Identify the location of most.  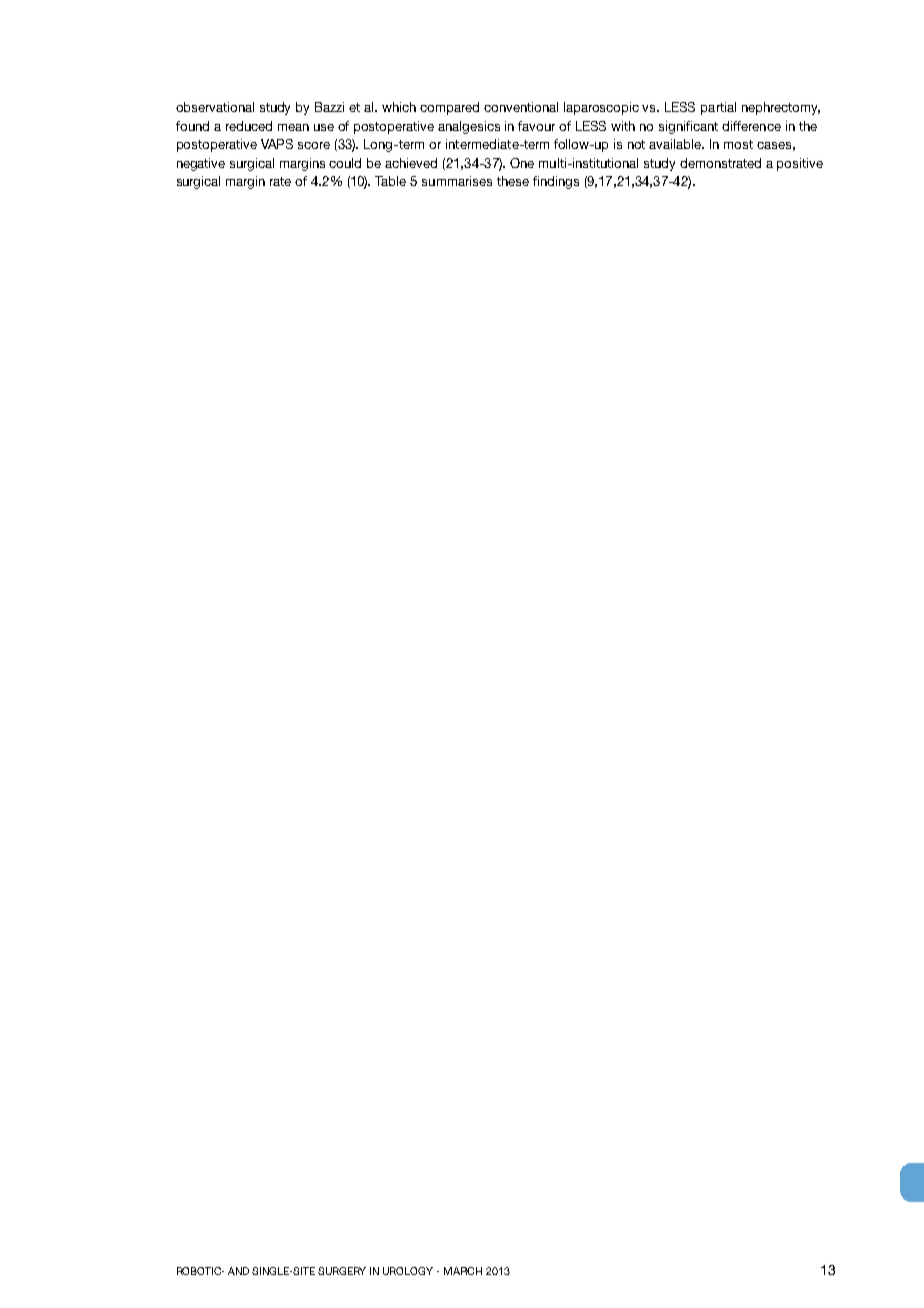
(738, 144).
